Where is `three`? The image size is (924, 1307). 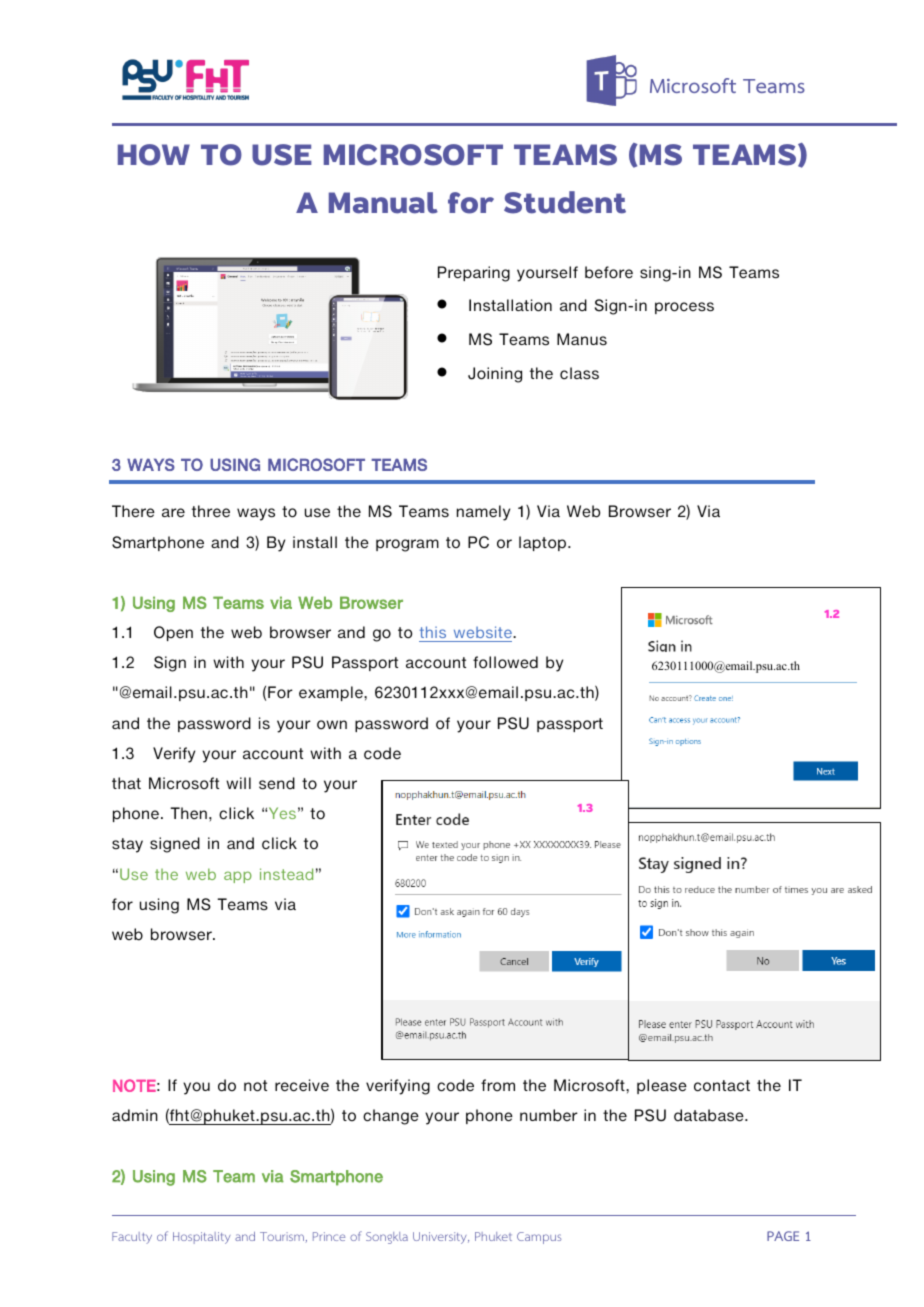
three is located at coordinates (211, 511).
